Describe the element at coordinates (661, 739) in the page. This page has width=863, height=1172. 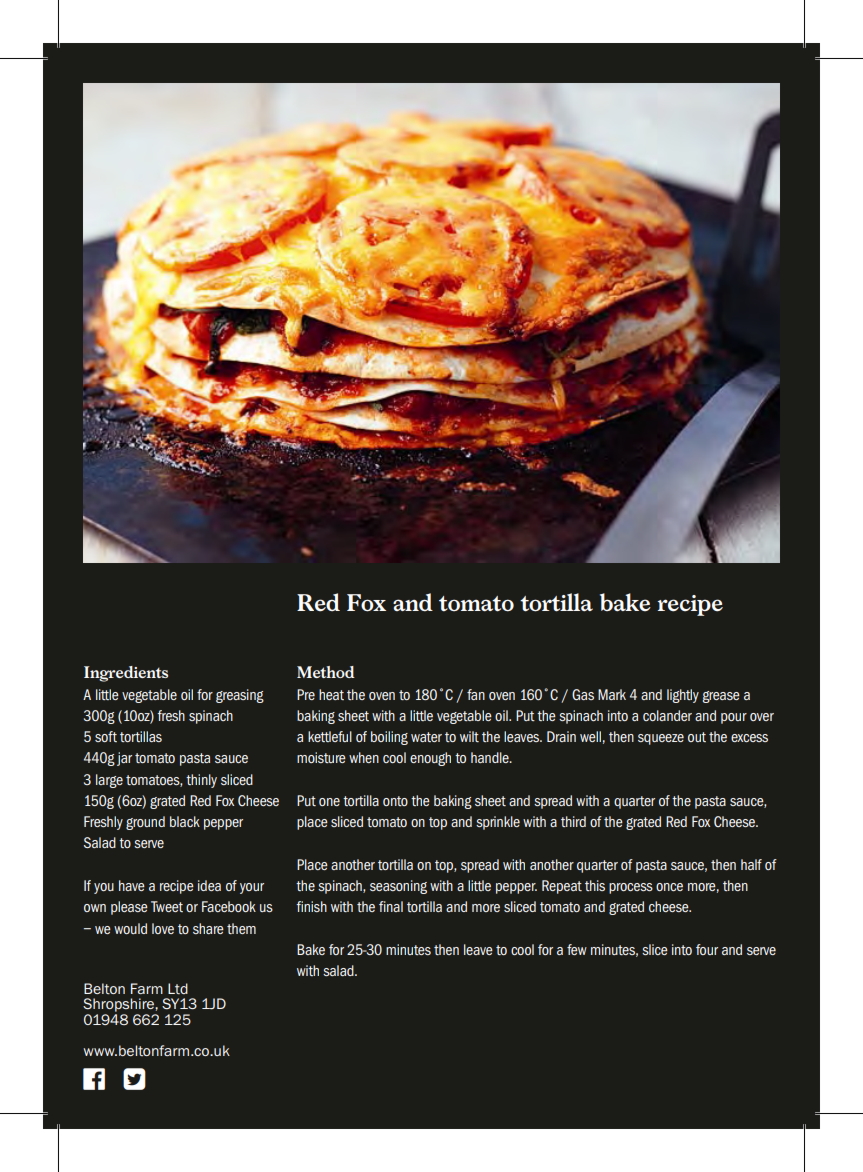
I see `squeeze` at that location.
